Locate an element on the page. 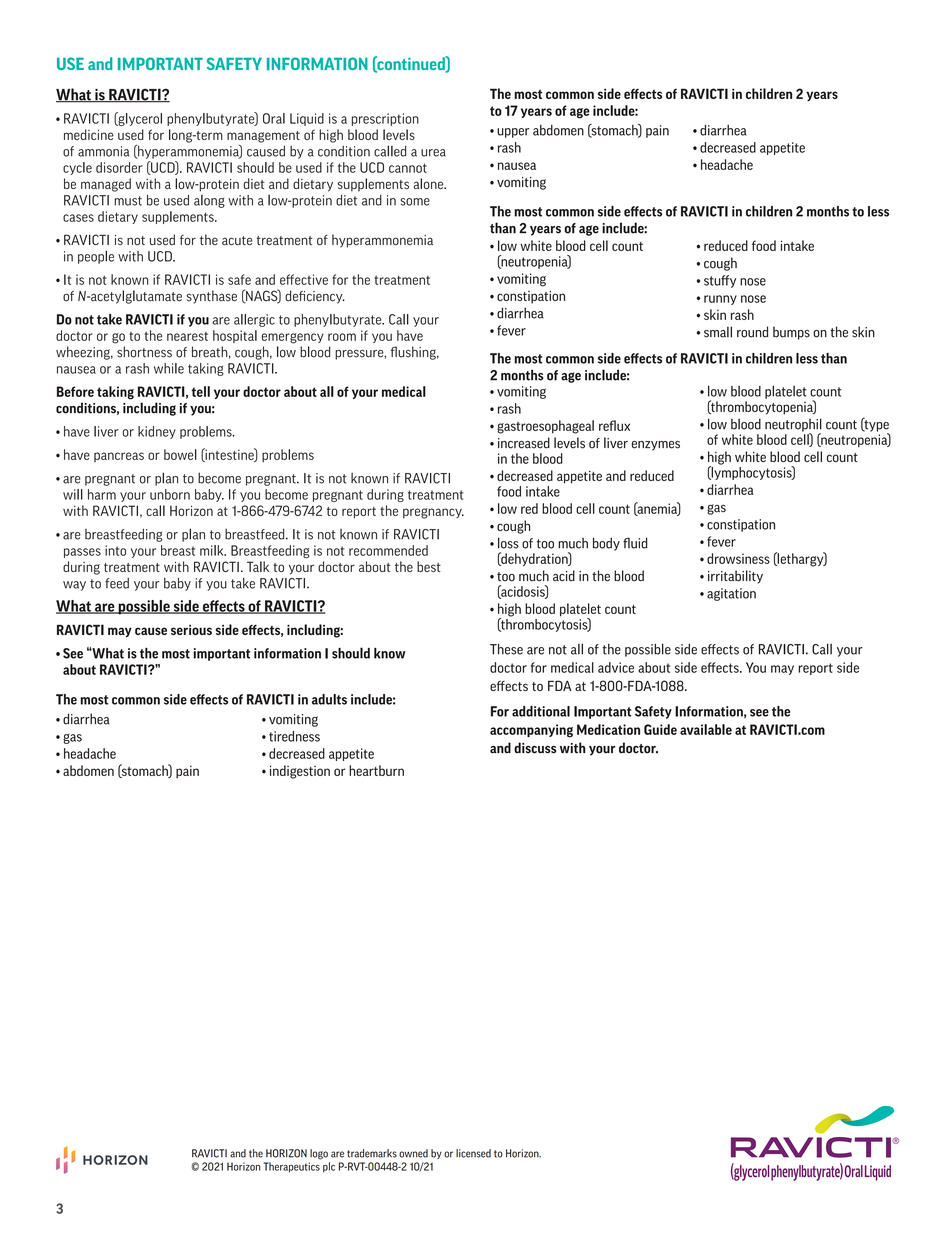  serious is located at coordinates (191, 630).
